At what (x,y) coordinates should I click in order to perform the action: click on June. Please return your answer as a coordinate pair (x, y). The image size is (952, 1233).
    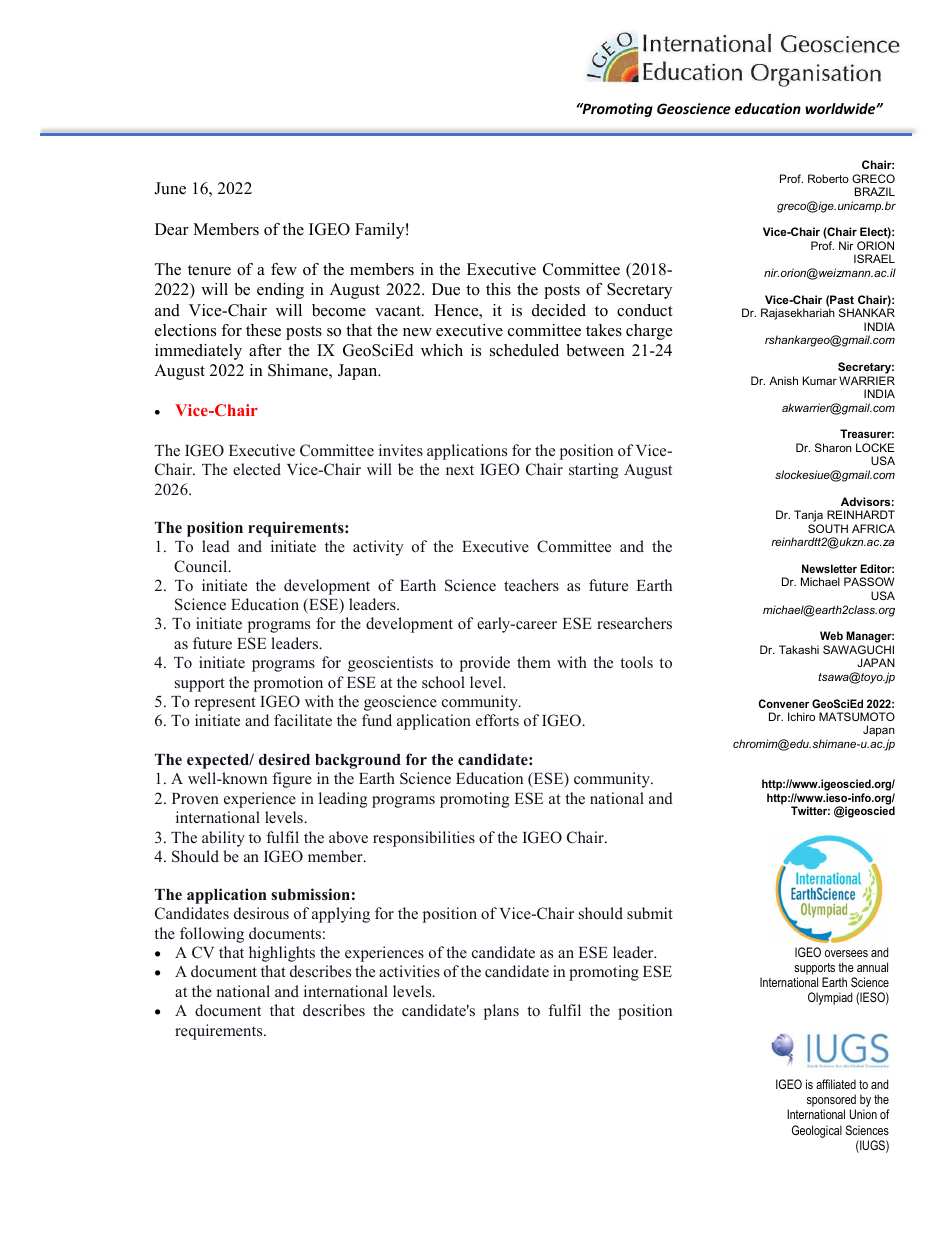
    Looking at the image, I should click on (170, 188).
